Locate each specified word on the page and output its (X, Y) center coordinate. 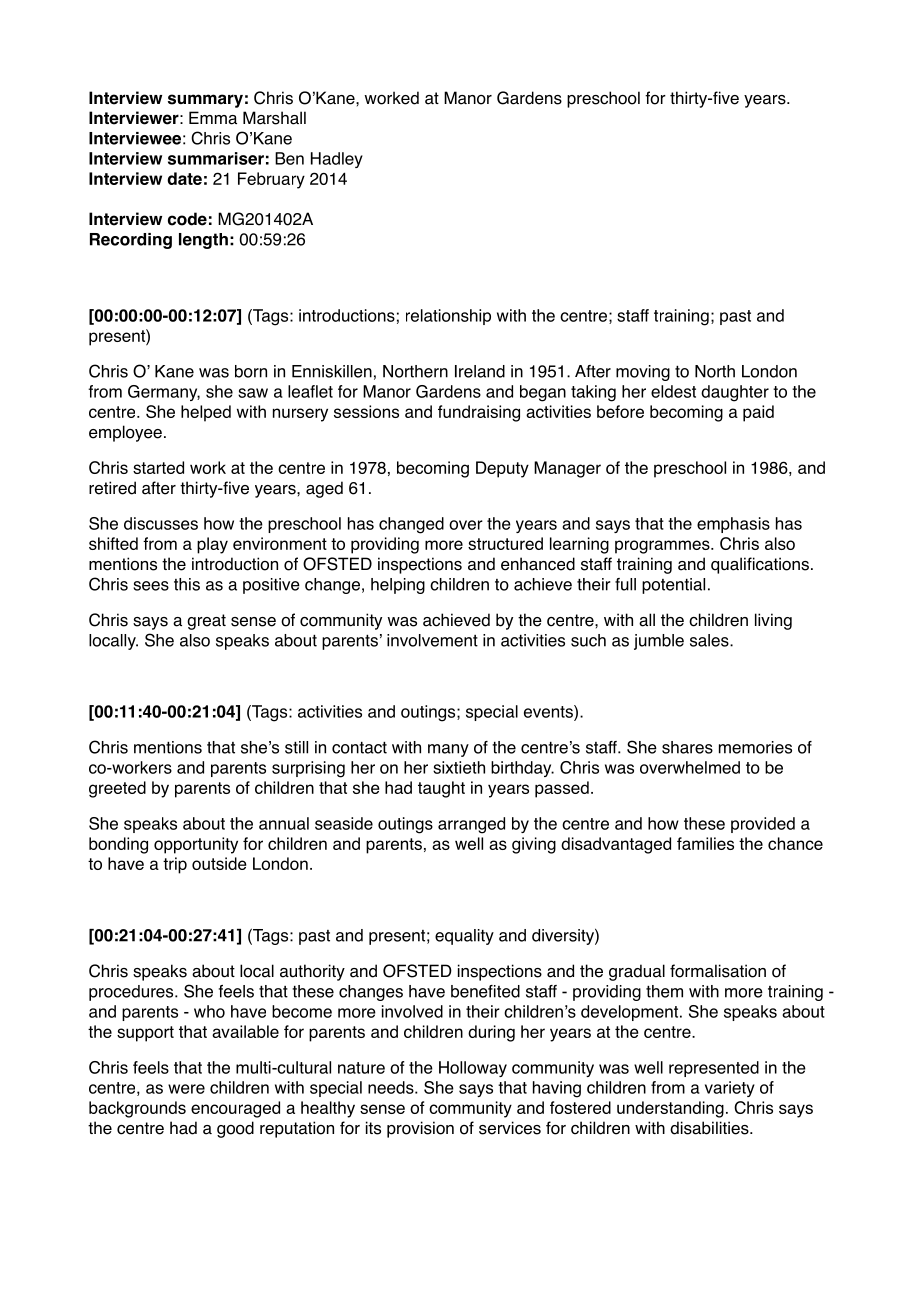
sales (710, 640)
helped (206, 413)
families (705, 843)
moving (643, 373)
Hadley (337, 160)
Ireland (480, 371)
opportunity (196, 845)
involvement (432, 640)
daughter (735, 393)
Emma (213, 118)
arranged (471, 825)
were (186, 1089)
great (206, 622)
